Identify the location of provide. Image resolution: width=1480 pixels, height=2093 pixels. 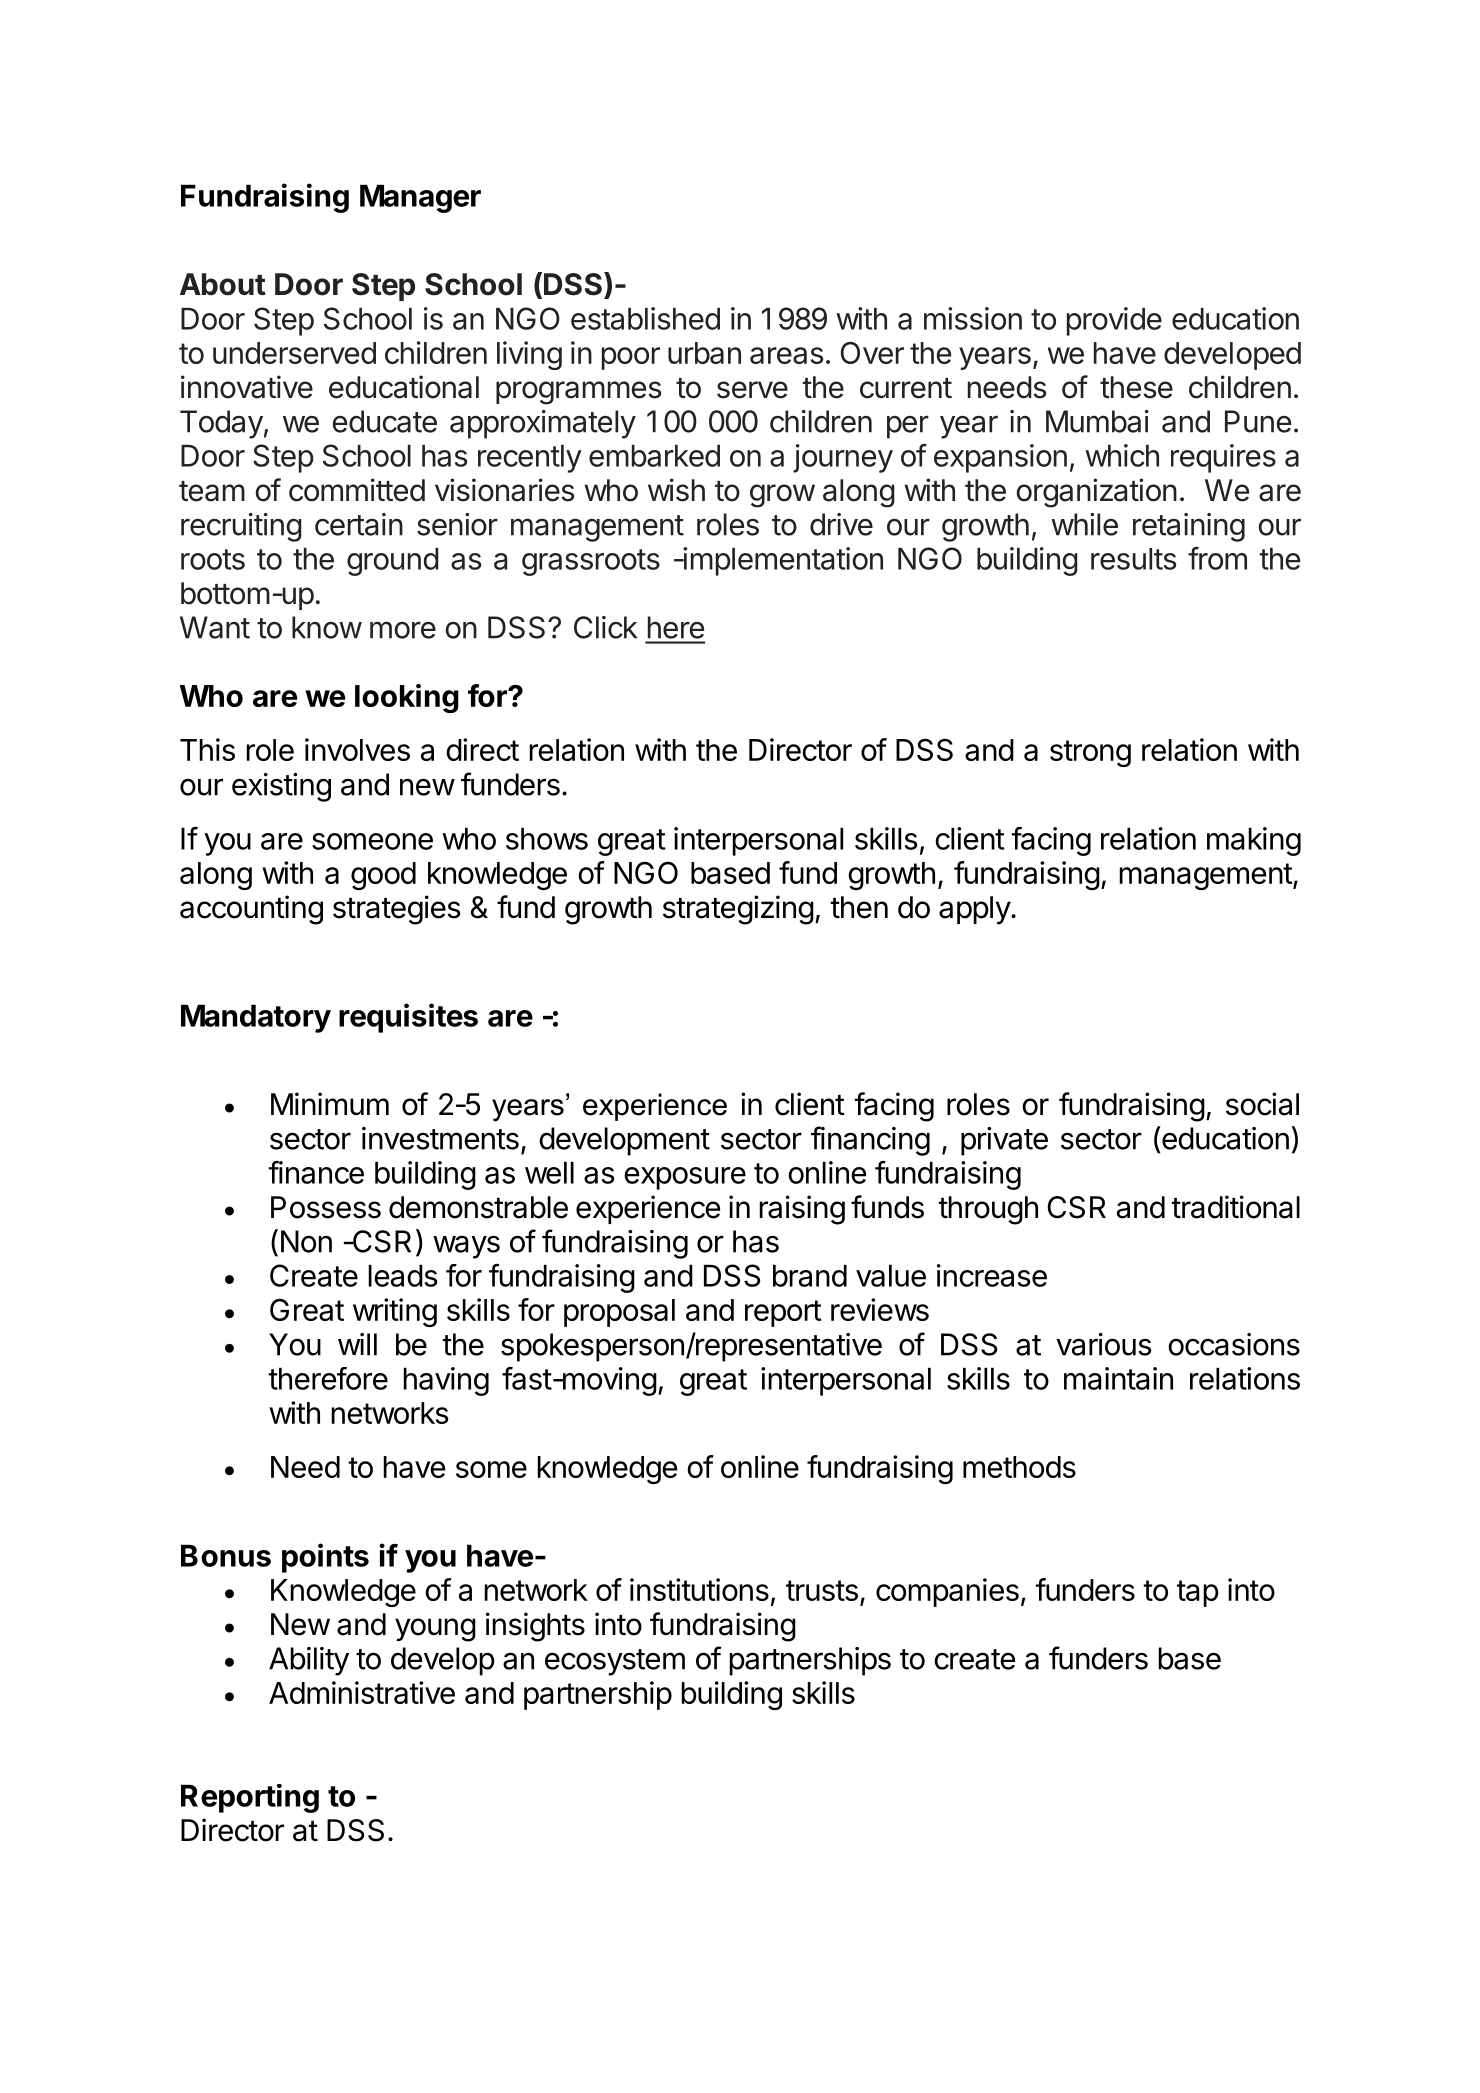
(1114, 321).
